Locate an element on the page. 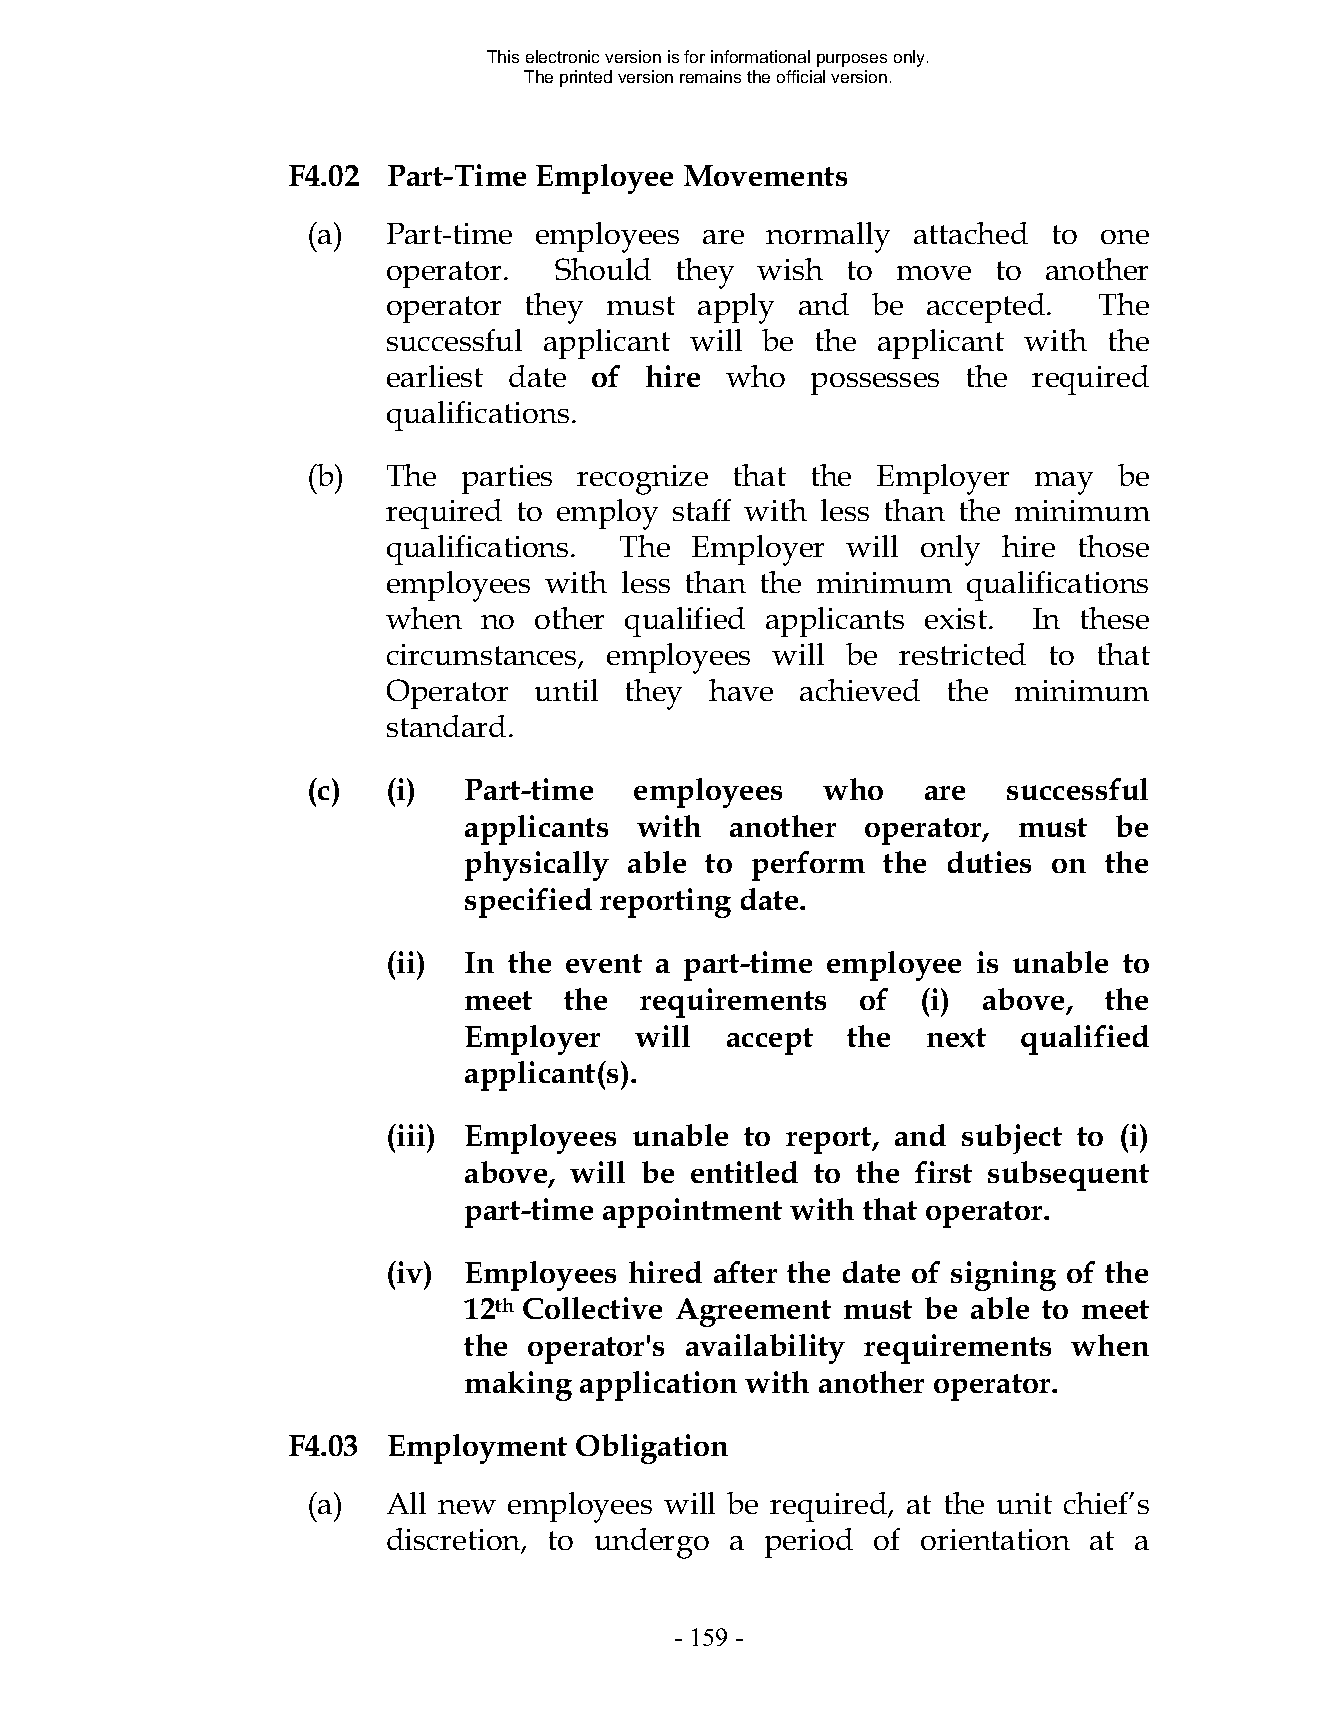  may is located at coordinates (1064, 483).
